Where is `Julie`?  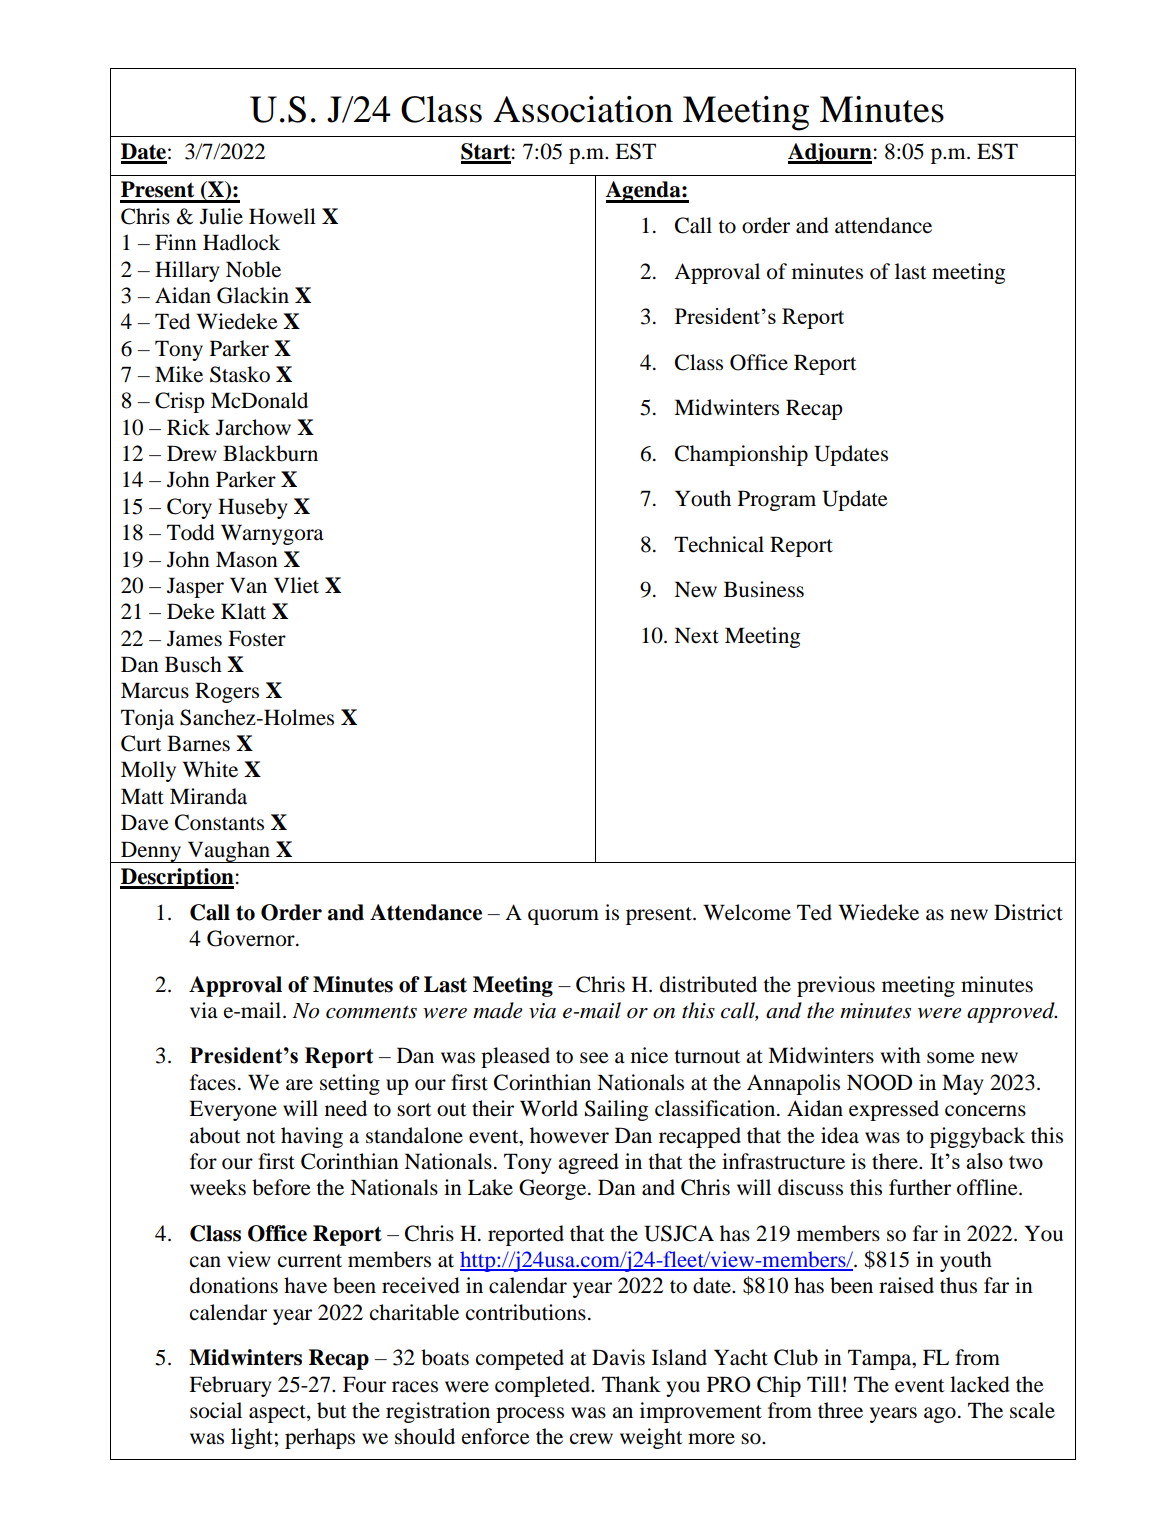
Julie is located at coordinates (221, 216).
